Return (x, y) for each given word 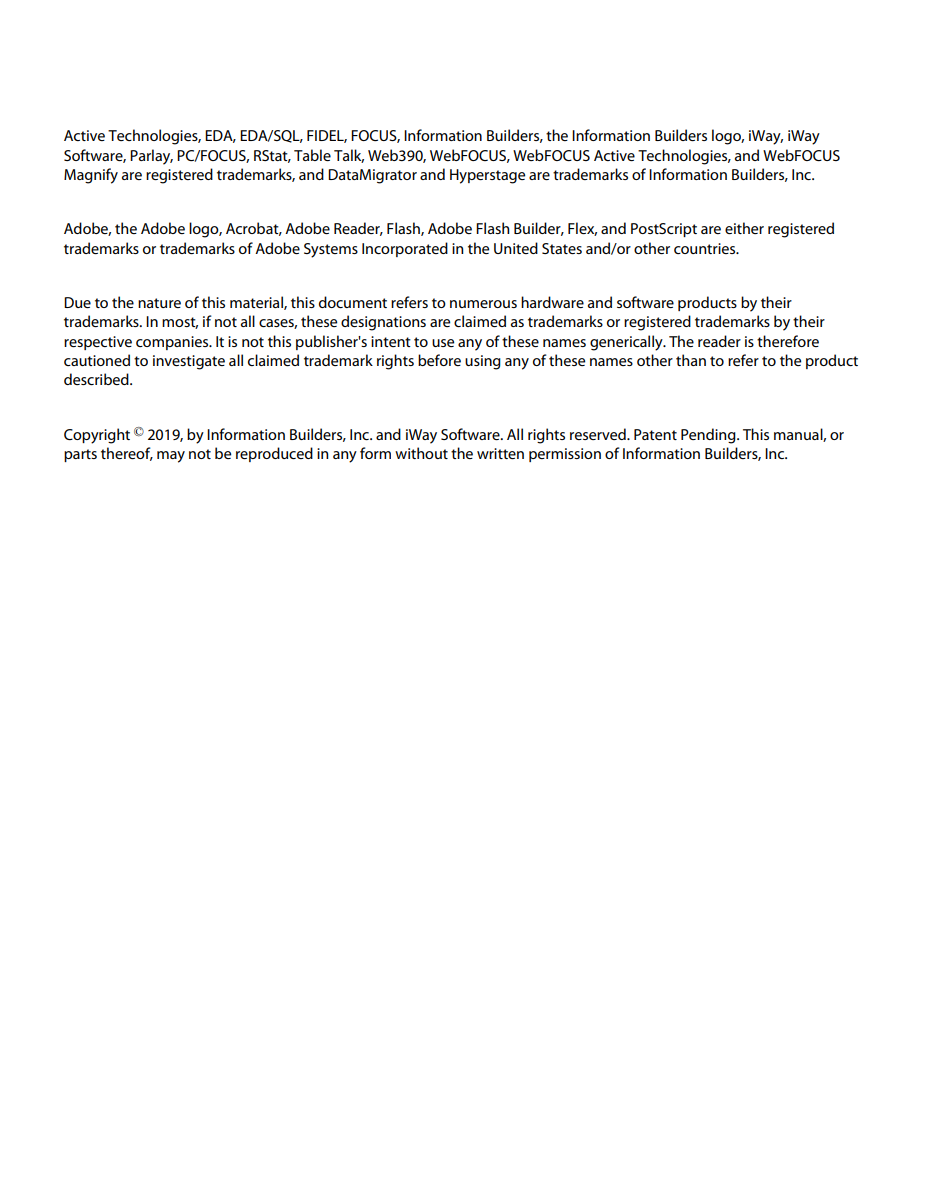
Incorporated (405, 249)
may (171, 457)
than (691, 360)
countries (706, 248)
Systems (331, 250)
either (744, 228)
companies (173, 343)
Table (312, 155)
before (439, 360)
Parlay (151, 157)
